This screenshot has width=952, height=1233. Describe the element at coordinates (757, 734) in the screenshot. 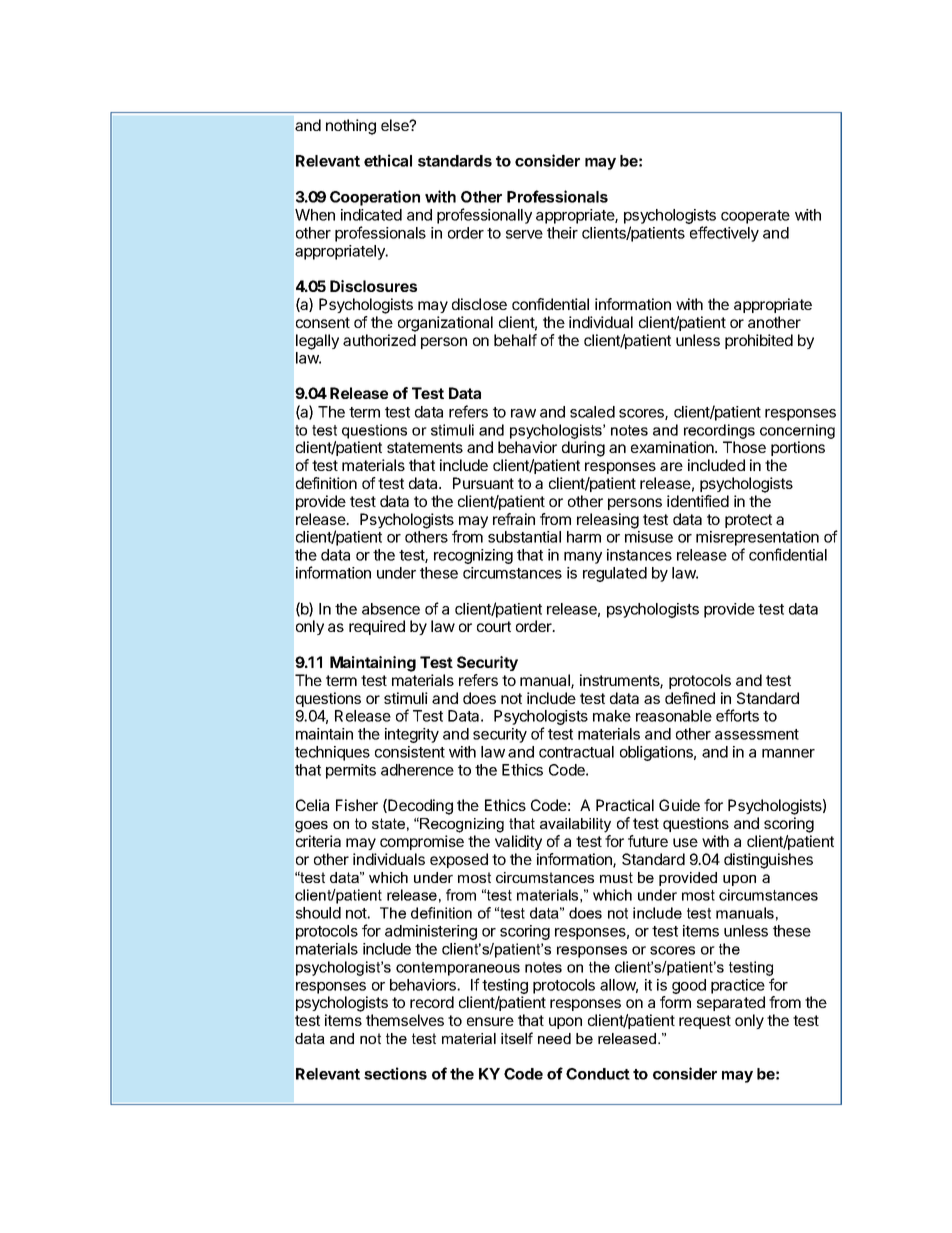

I see `assessment` at that location.
